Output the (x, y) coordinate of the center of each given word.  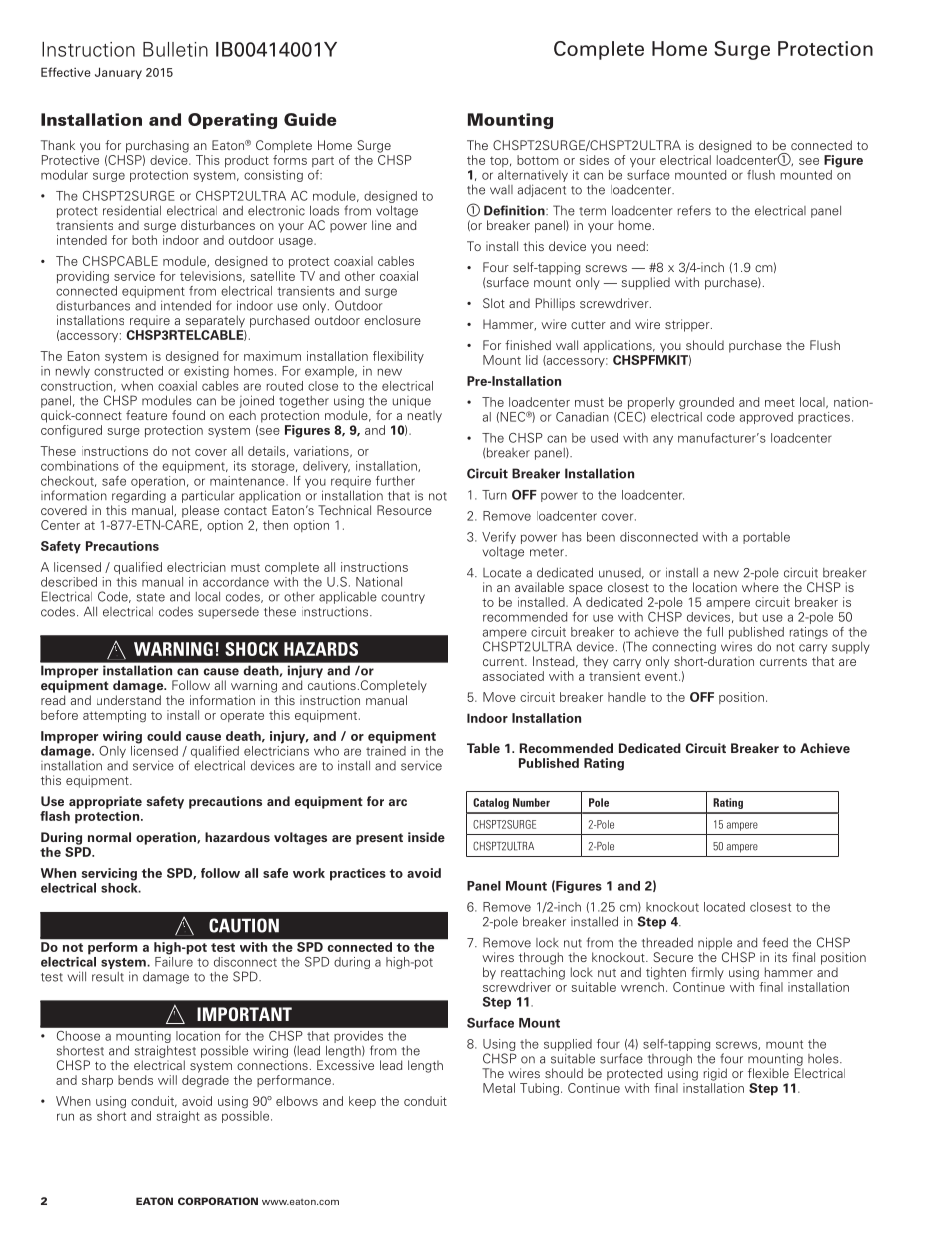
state (151, 597)
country (403, 598)
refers (694, 210)
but (748, 617)
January (118, 73)
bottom (537, 160)
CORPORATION (218, 1201)
